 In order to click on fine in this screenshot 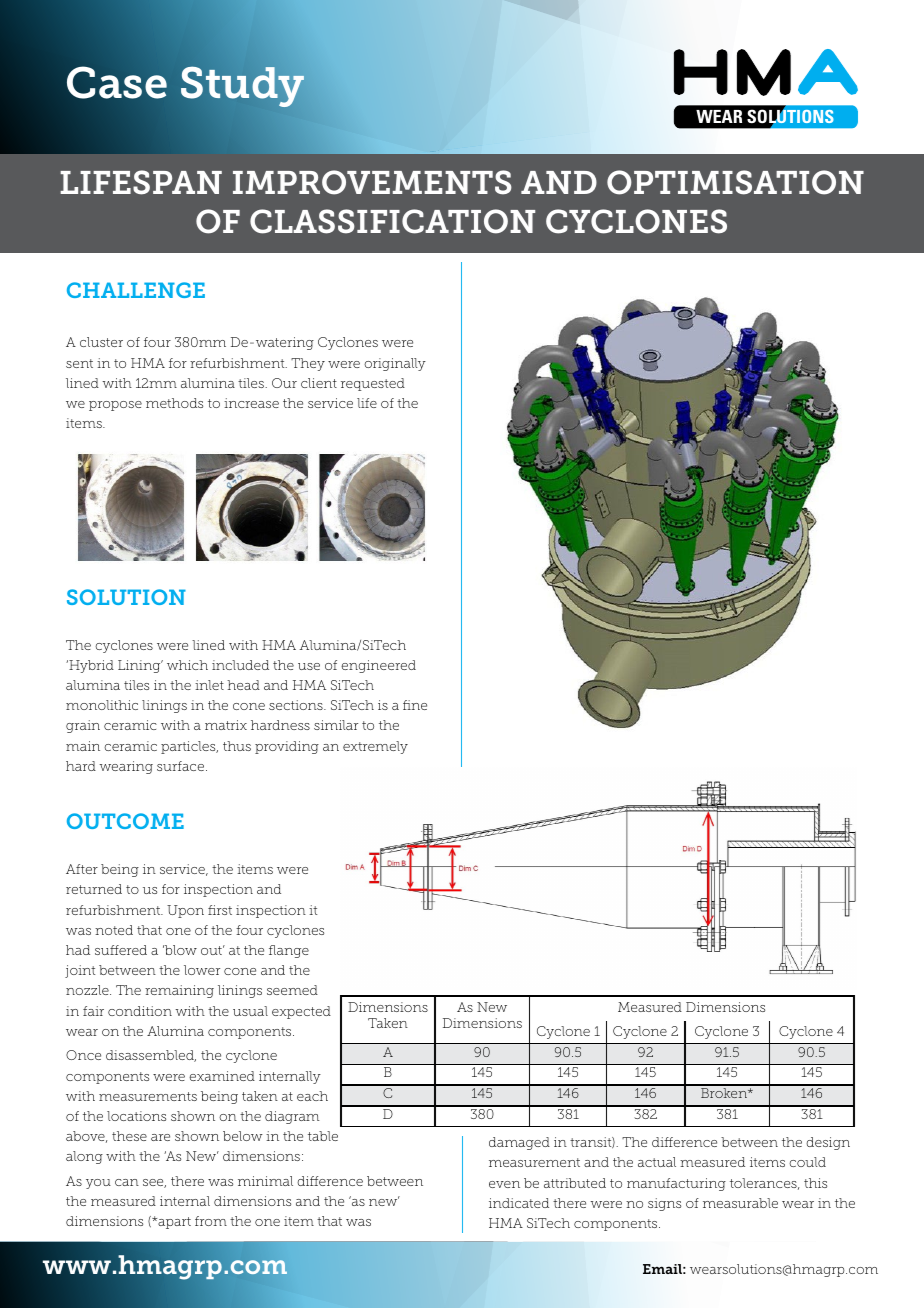, I will do `click(415, 705)`.
